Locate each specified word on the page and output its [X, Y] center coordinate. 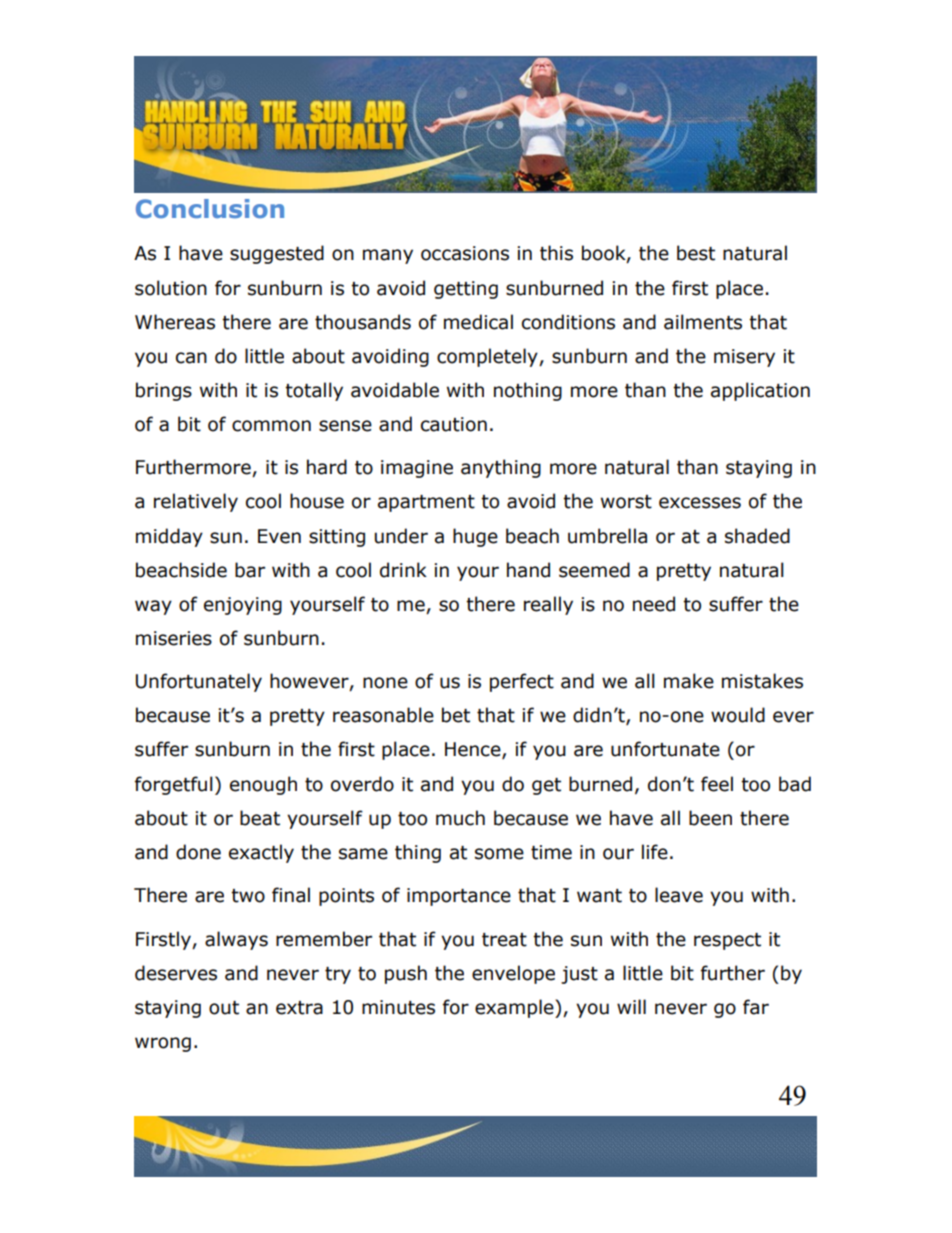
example [515, 1008]
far [756, 1007]
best [696, 253]
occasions [465, 253]
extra [299, 1008]
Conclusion [210, 208]
